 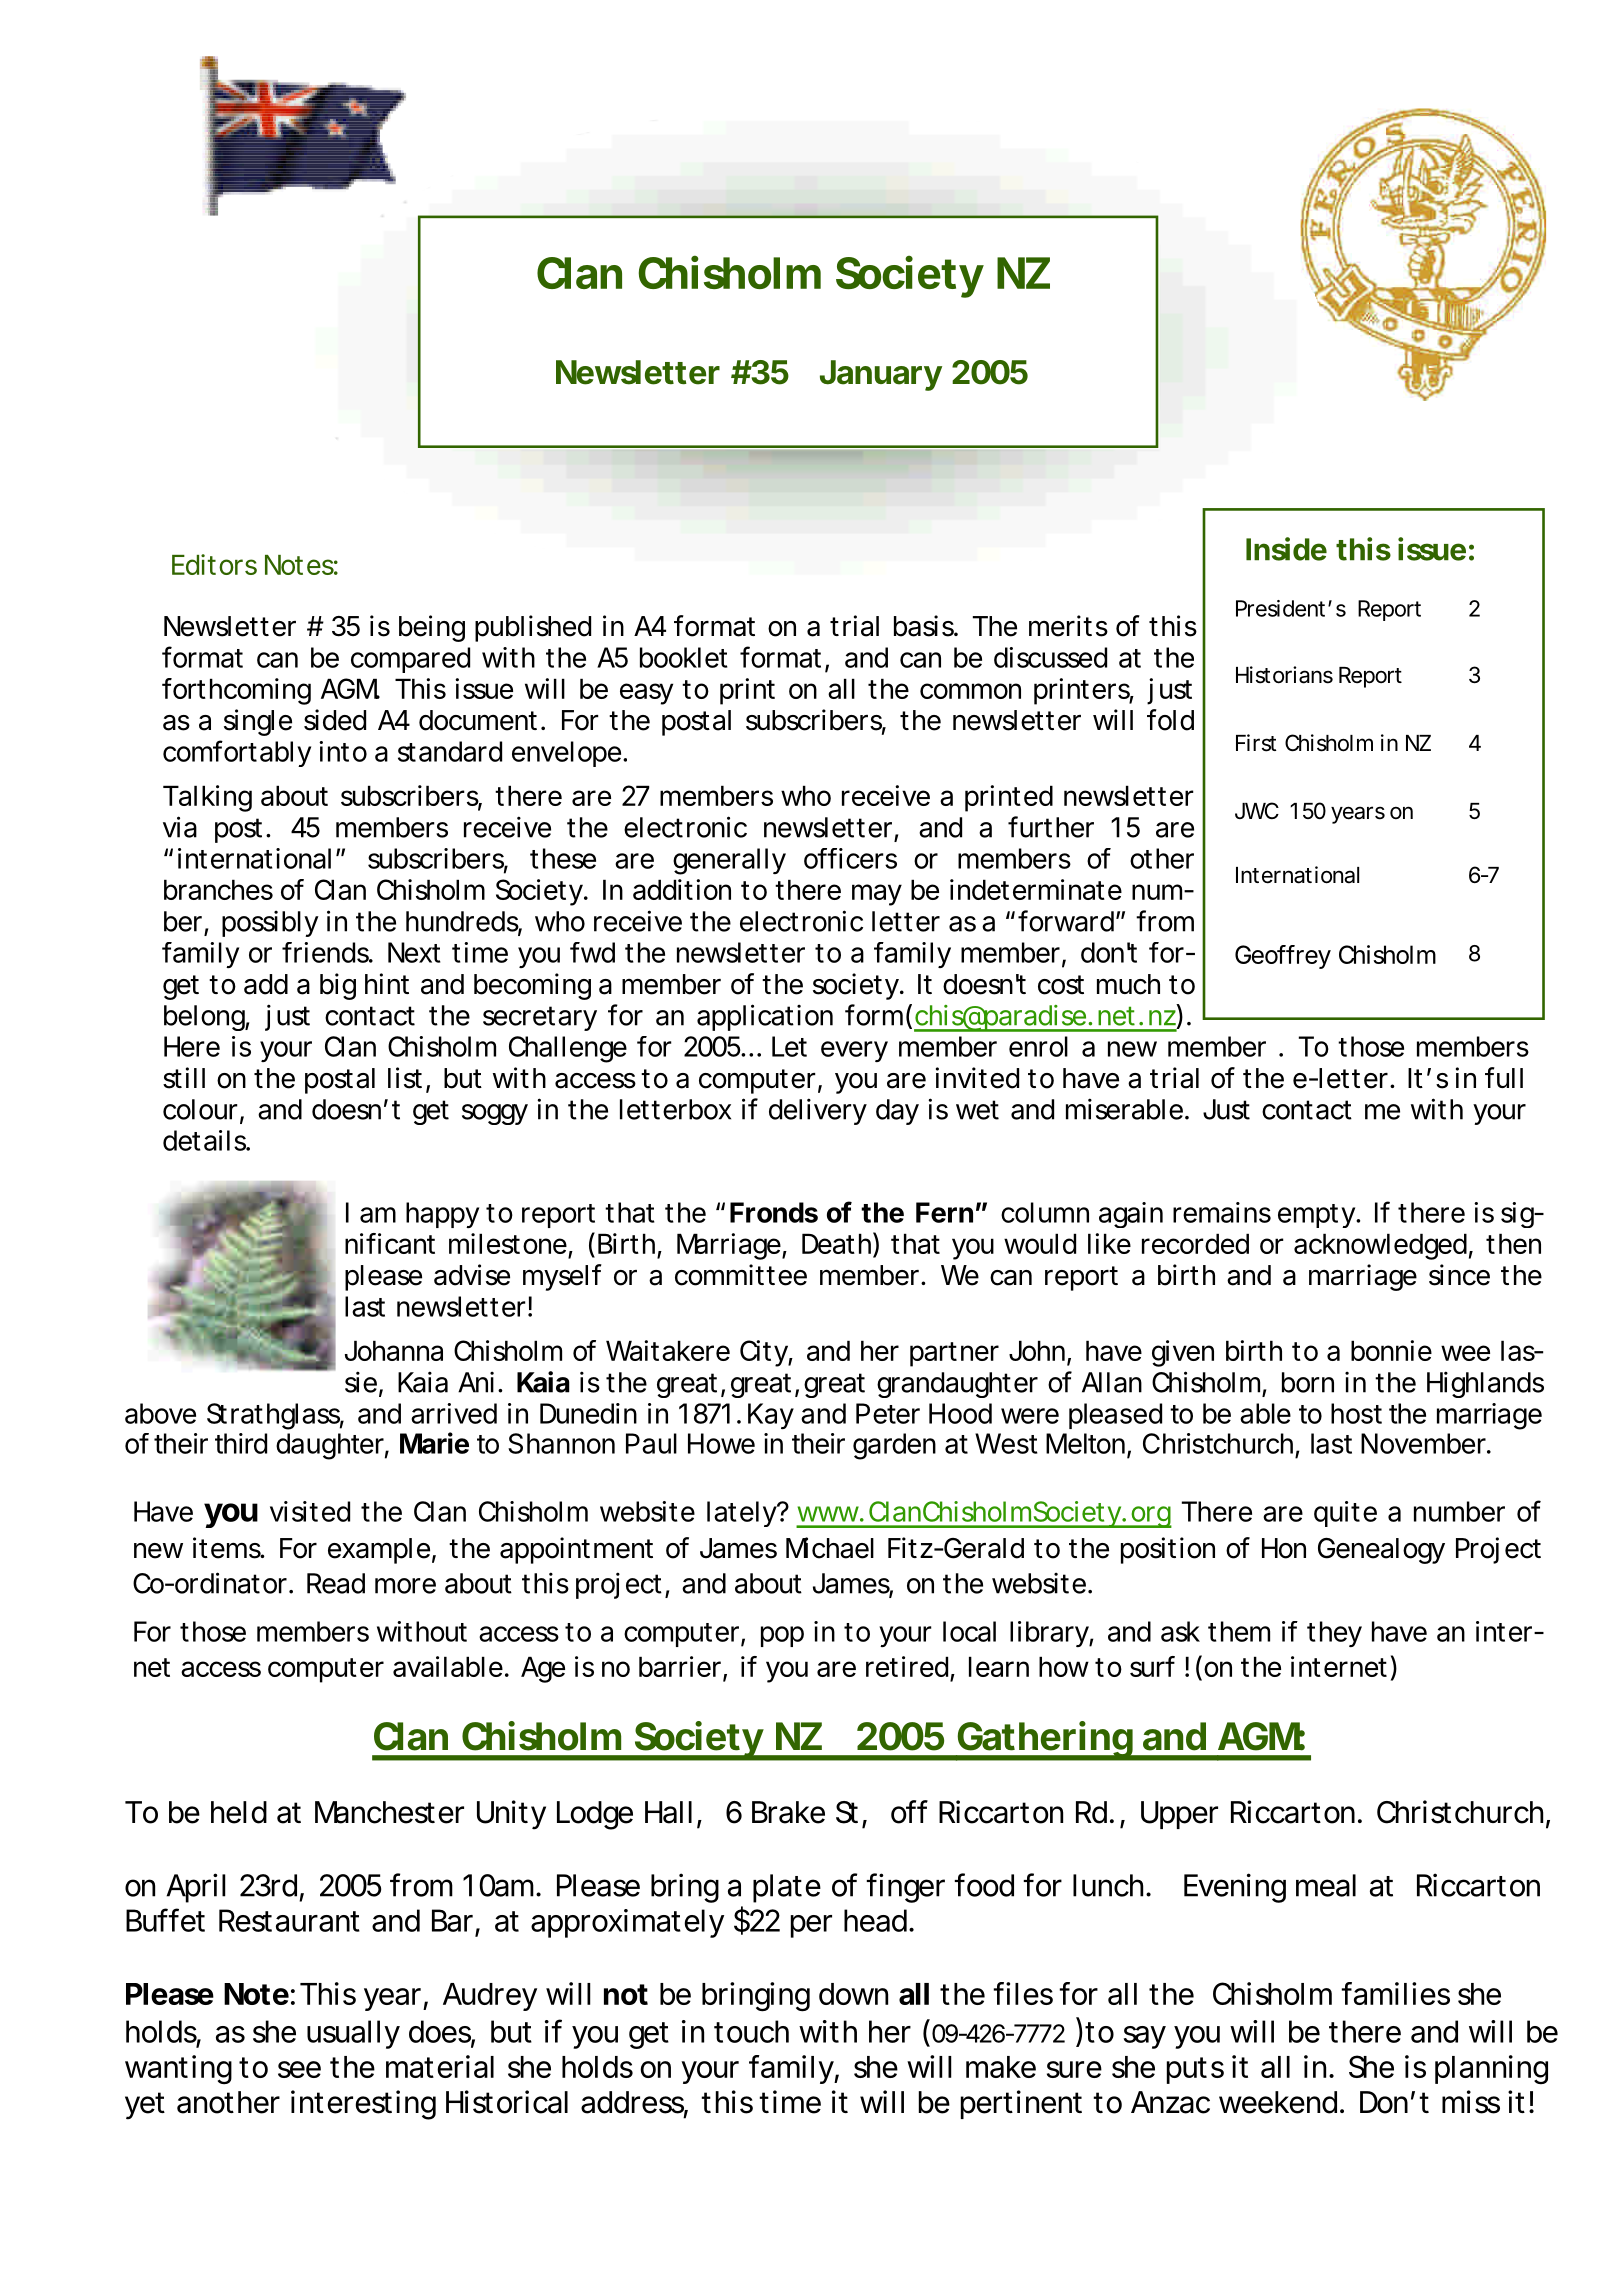 What do you see at coordinates (353, 2034) in the document?
I see `usually` at bounding box center [353, 2034].
